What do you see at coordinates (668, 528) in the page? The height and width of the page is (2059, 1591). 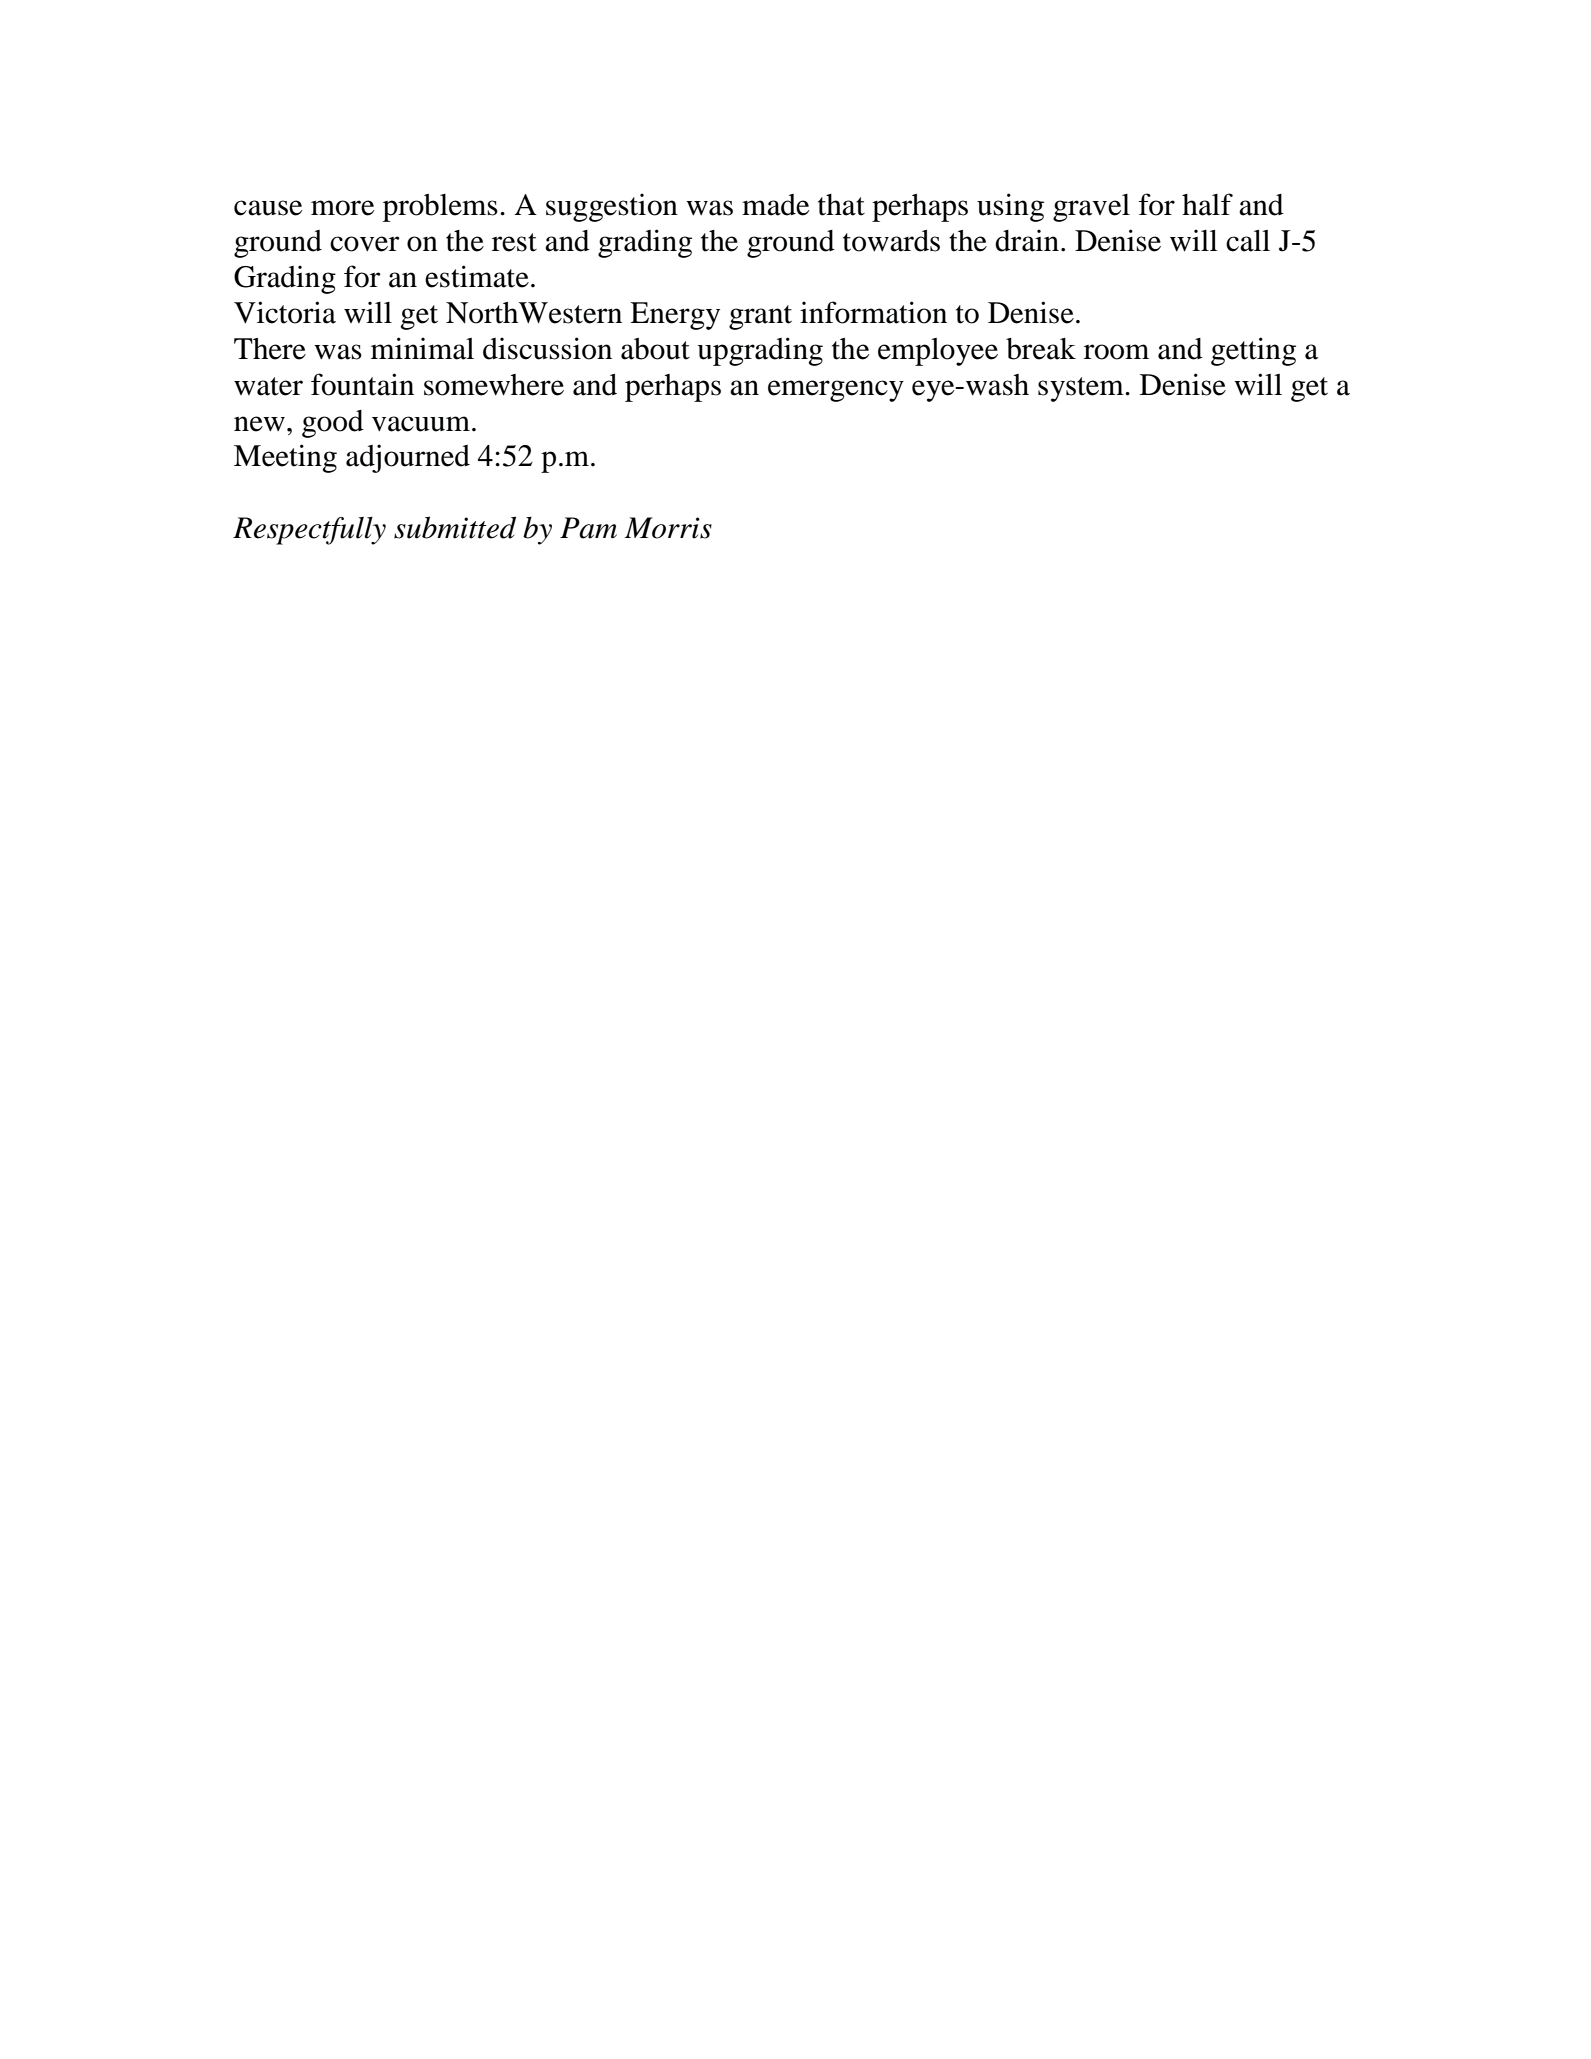 I see `Morris` at bounding box center [668, 528].
